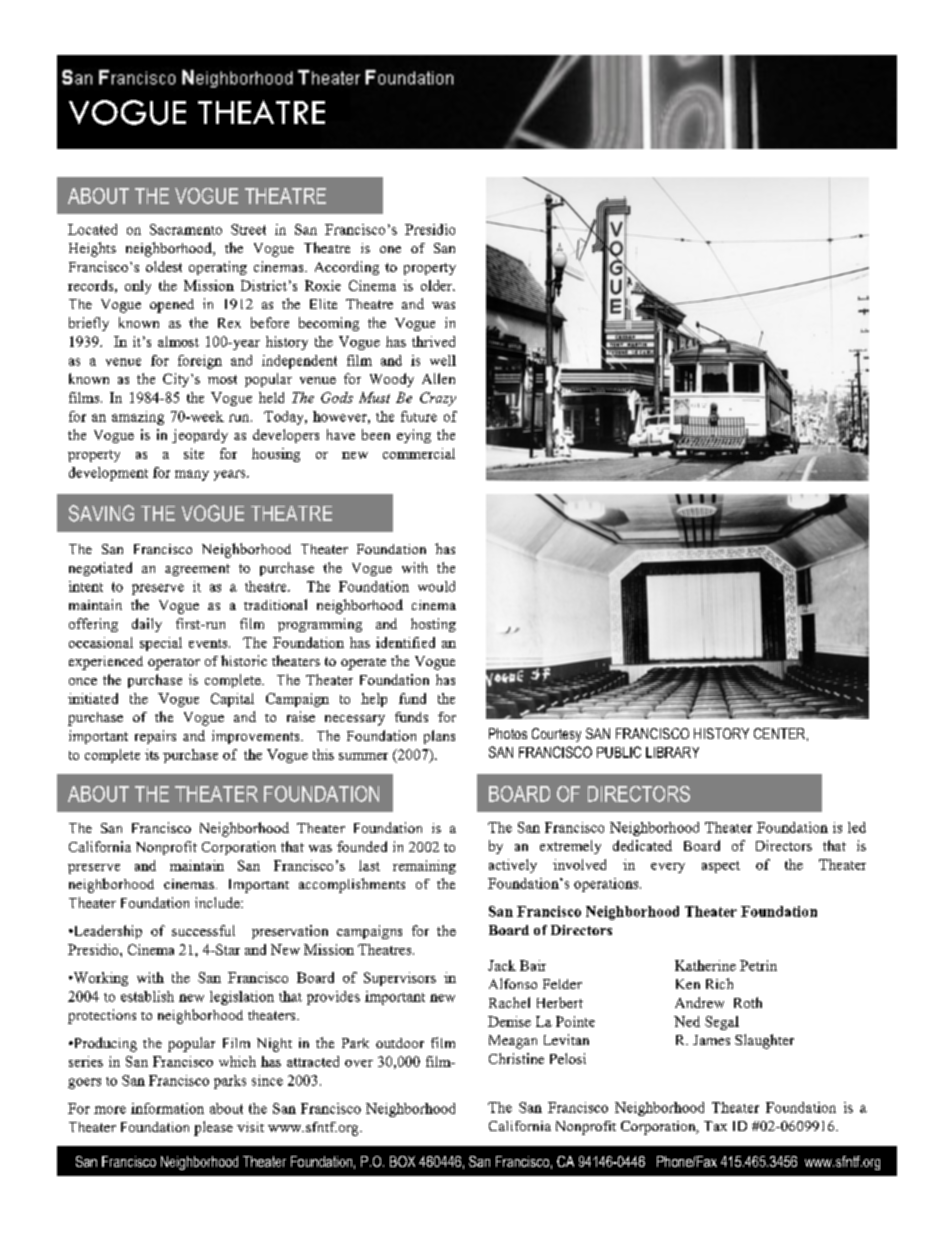 The width and height of the screenshot is (952, 1233). What do you see at coordinates (508, 733) in the screenshot?
I see `Photos` at bounding box center [508, 733].
